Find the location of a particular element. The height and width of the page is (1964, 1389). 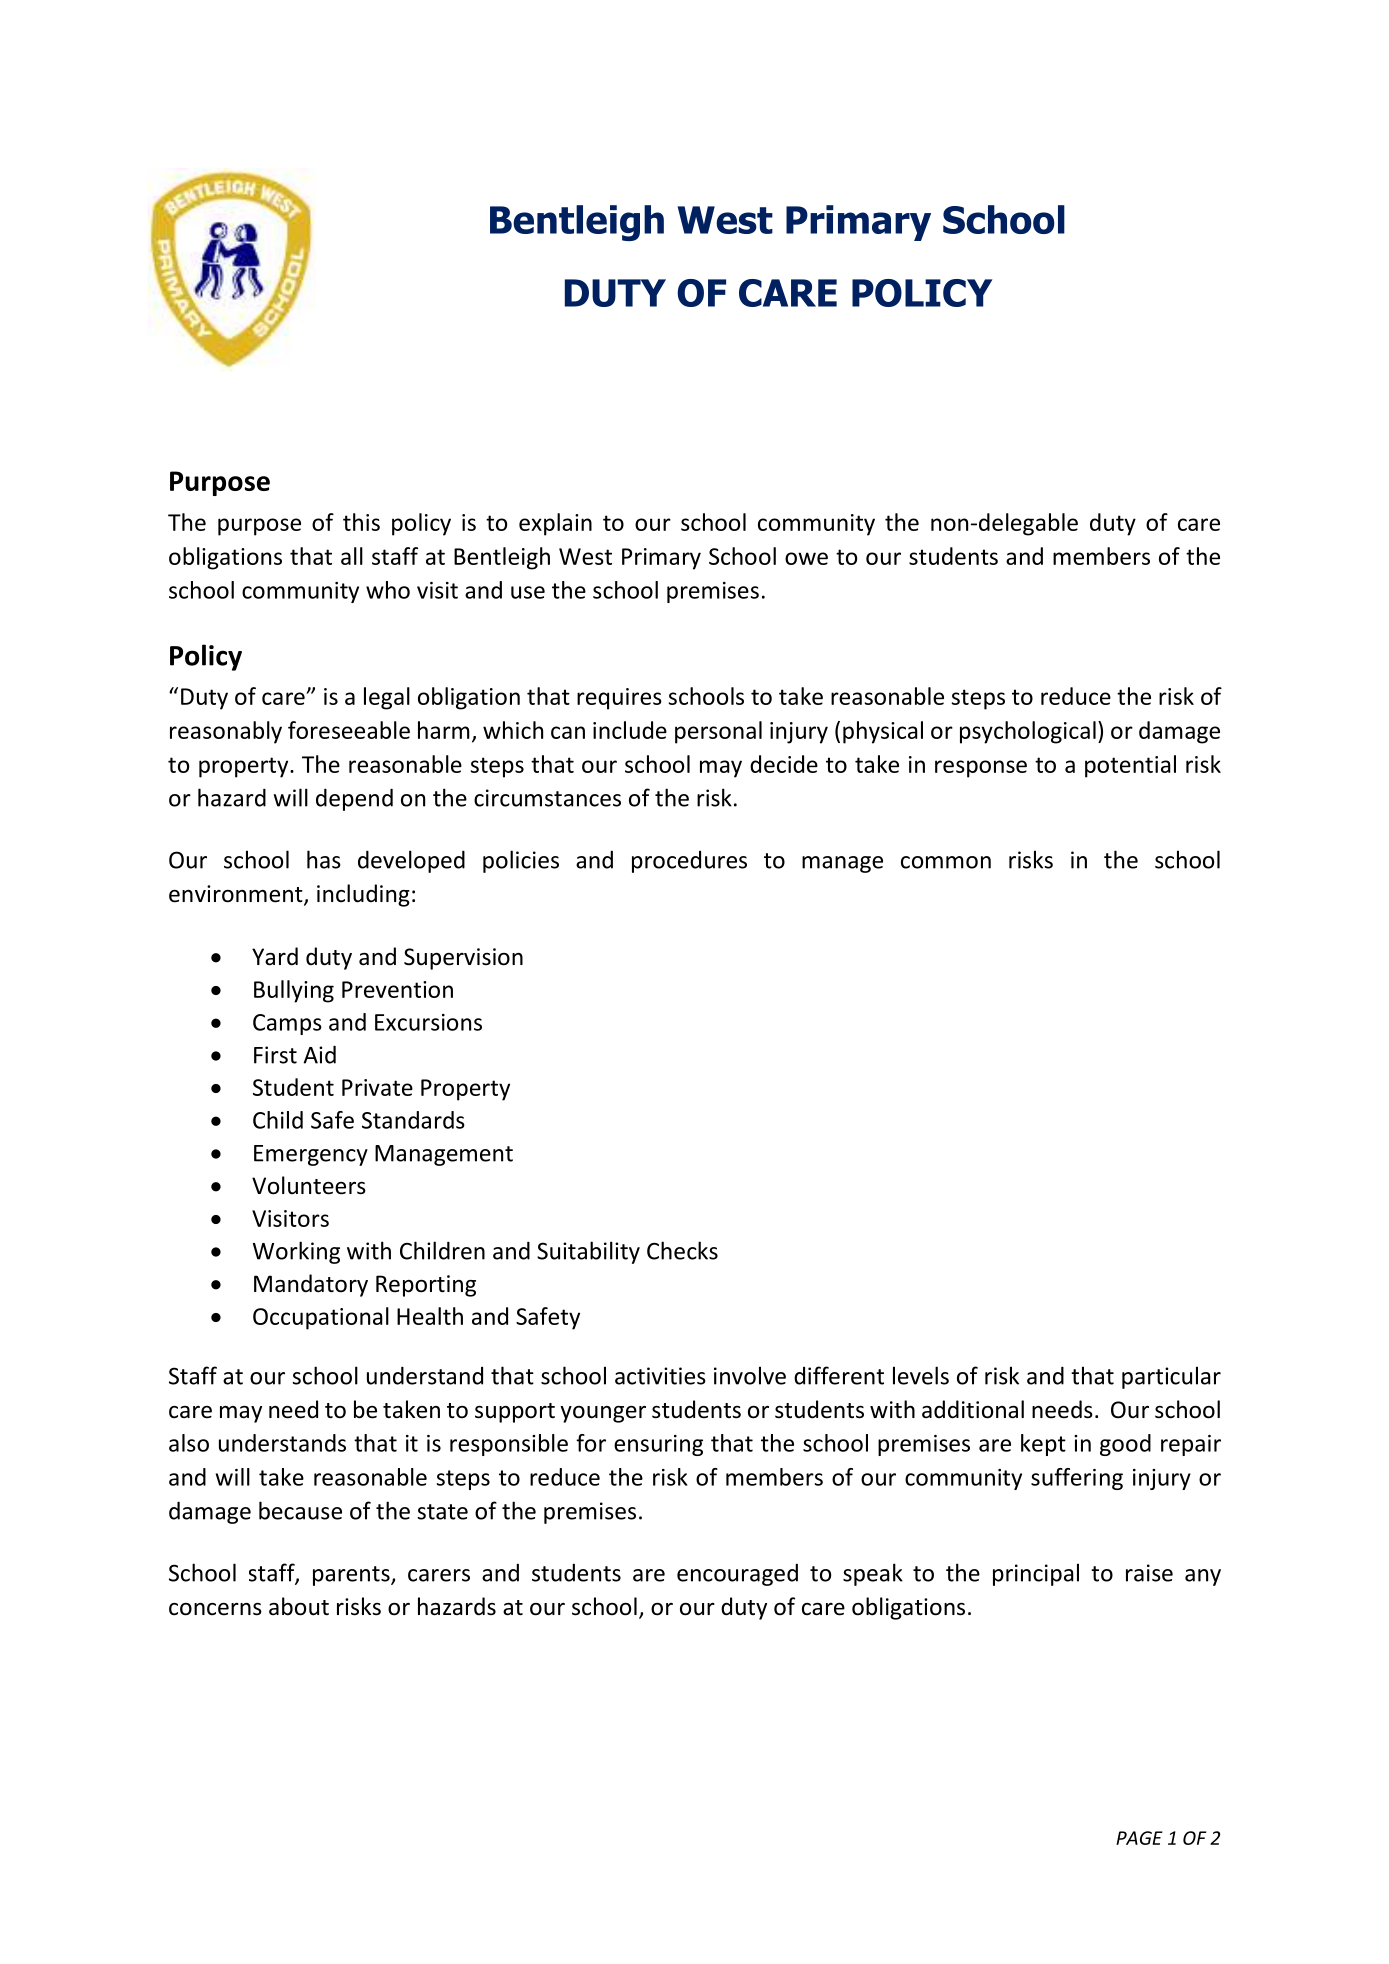

all is located at coordinates (352, 556).
